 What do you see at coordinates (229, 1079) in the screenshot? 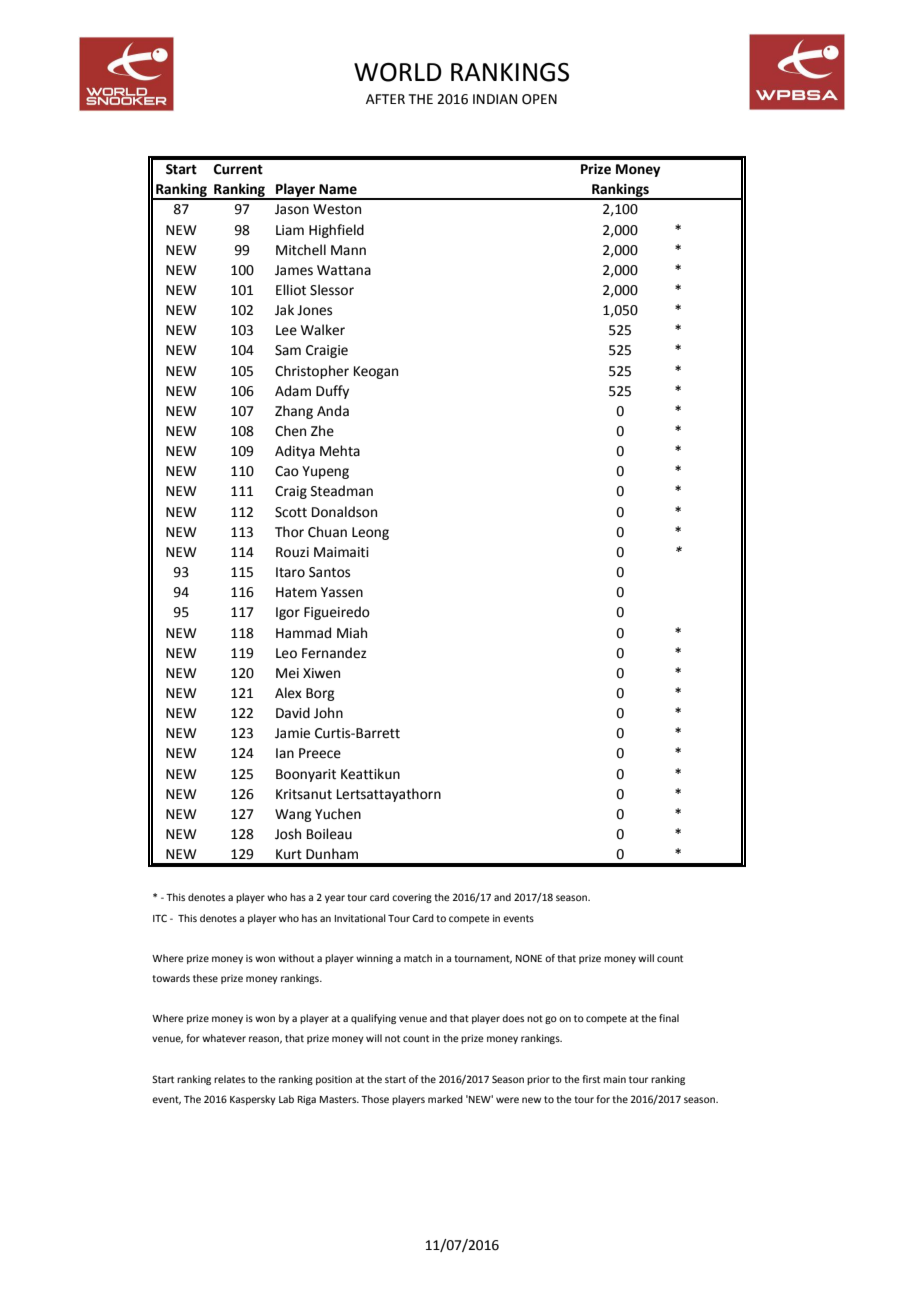
I see `relates` at bounding box center [229, 1079].
